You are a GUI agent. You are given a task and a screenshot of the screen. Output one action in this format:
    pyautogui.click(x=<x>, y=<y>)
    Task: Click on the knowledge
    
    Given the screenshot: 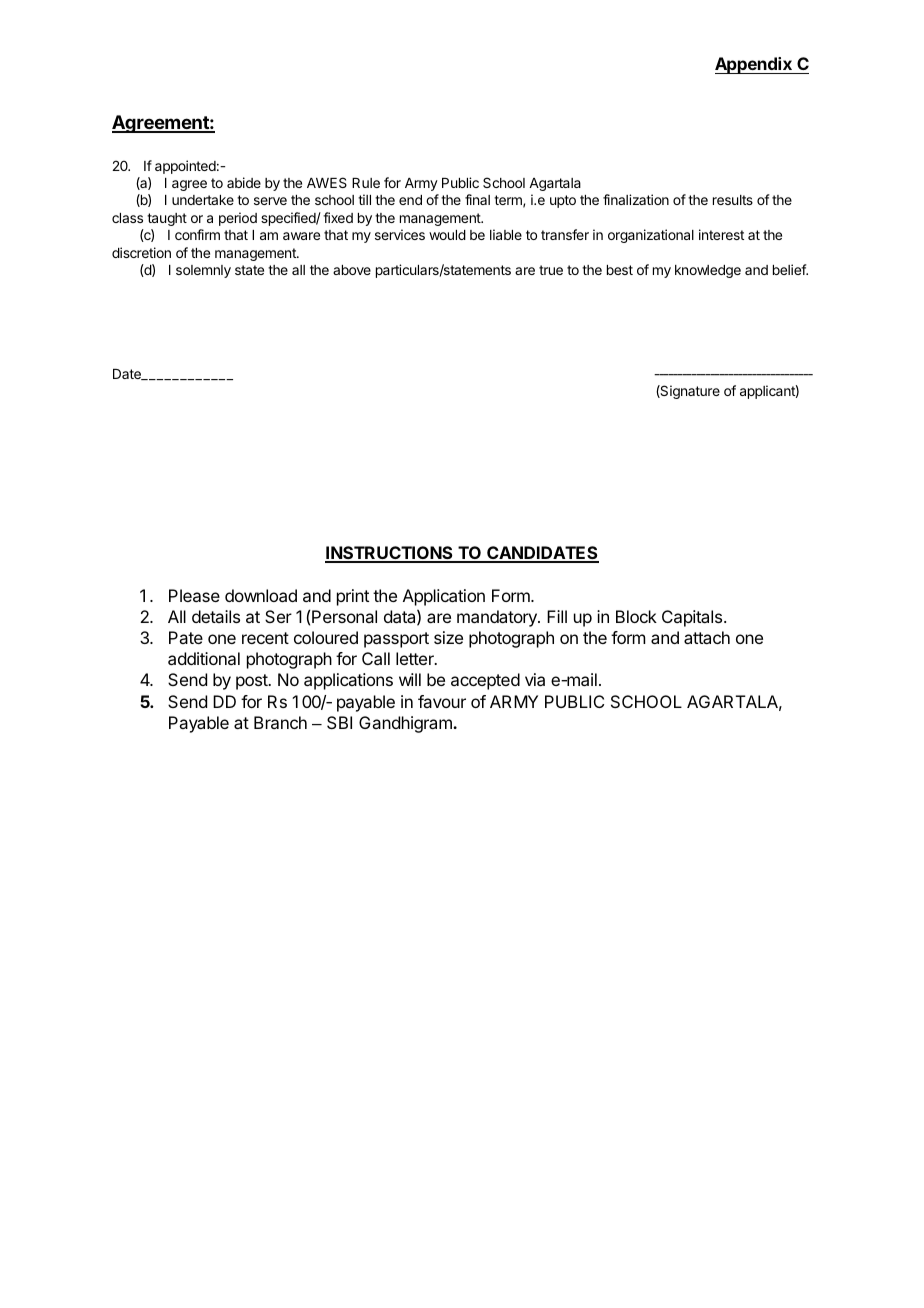 What is the action you would take?
    pyautogui.click(x=708, y=271)
